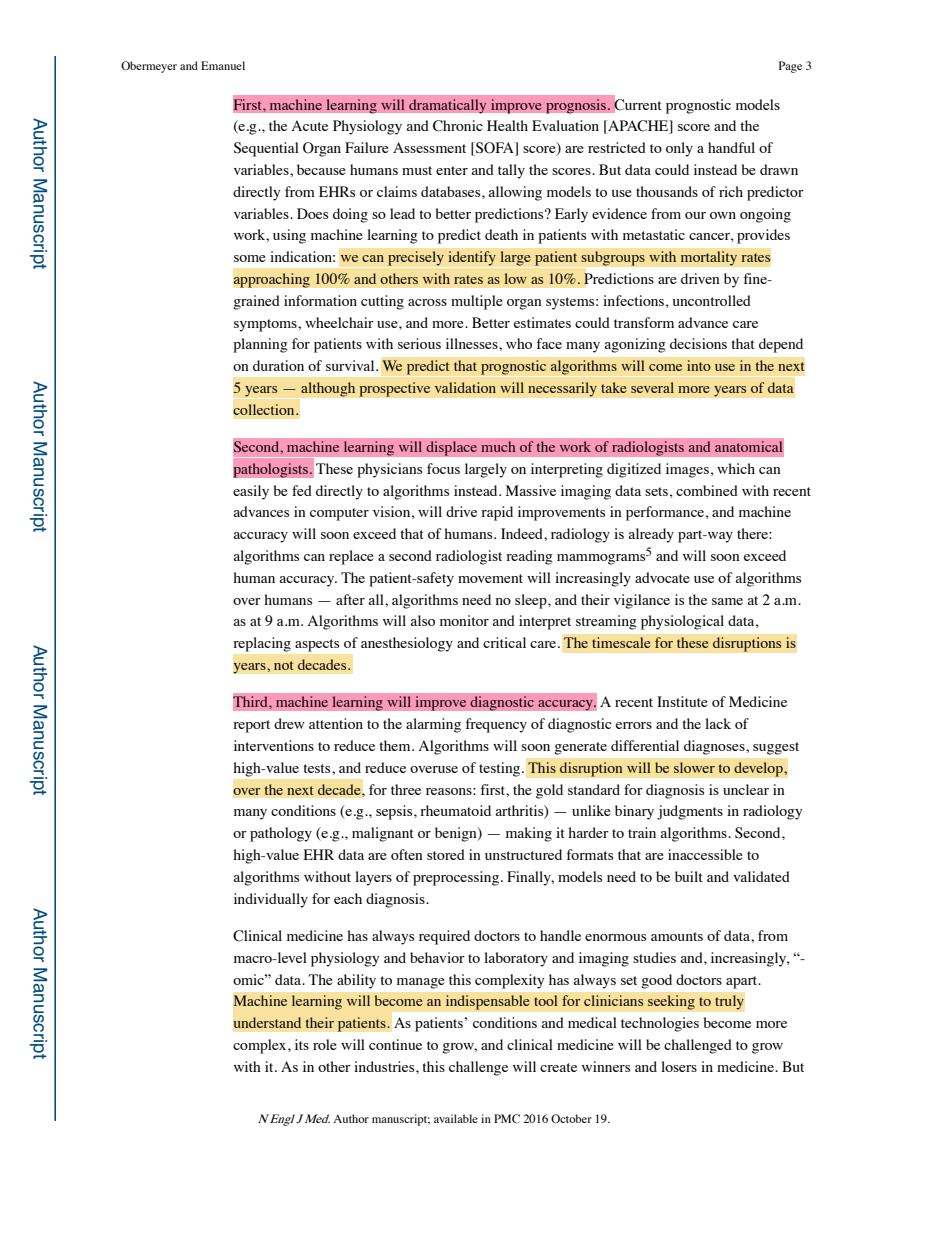 Image resolution: width=952 pixels, height=1233 pixels. Describe the element at coordinates (731, 147) in the document. I see `handful` at that location.
